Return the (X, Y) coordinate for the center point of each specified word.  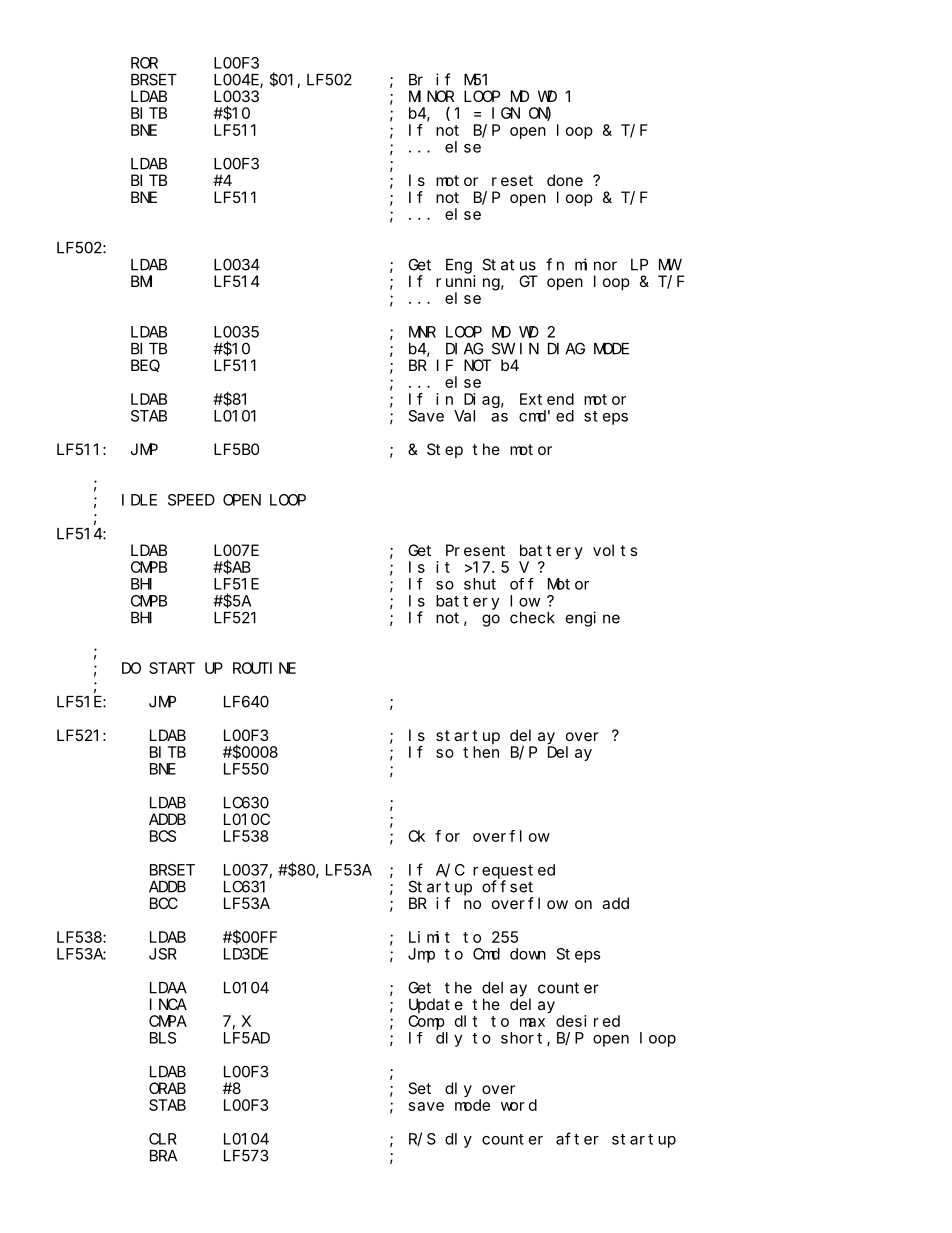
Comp (426, 1022)
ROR (144, 63)
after (577, 1138)
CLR (163, 1139)
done (565, 180)
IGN (506, 113)
